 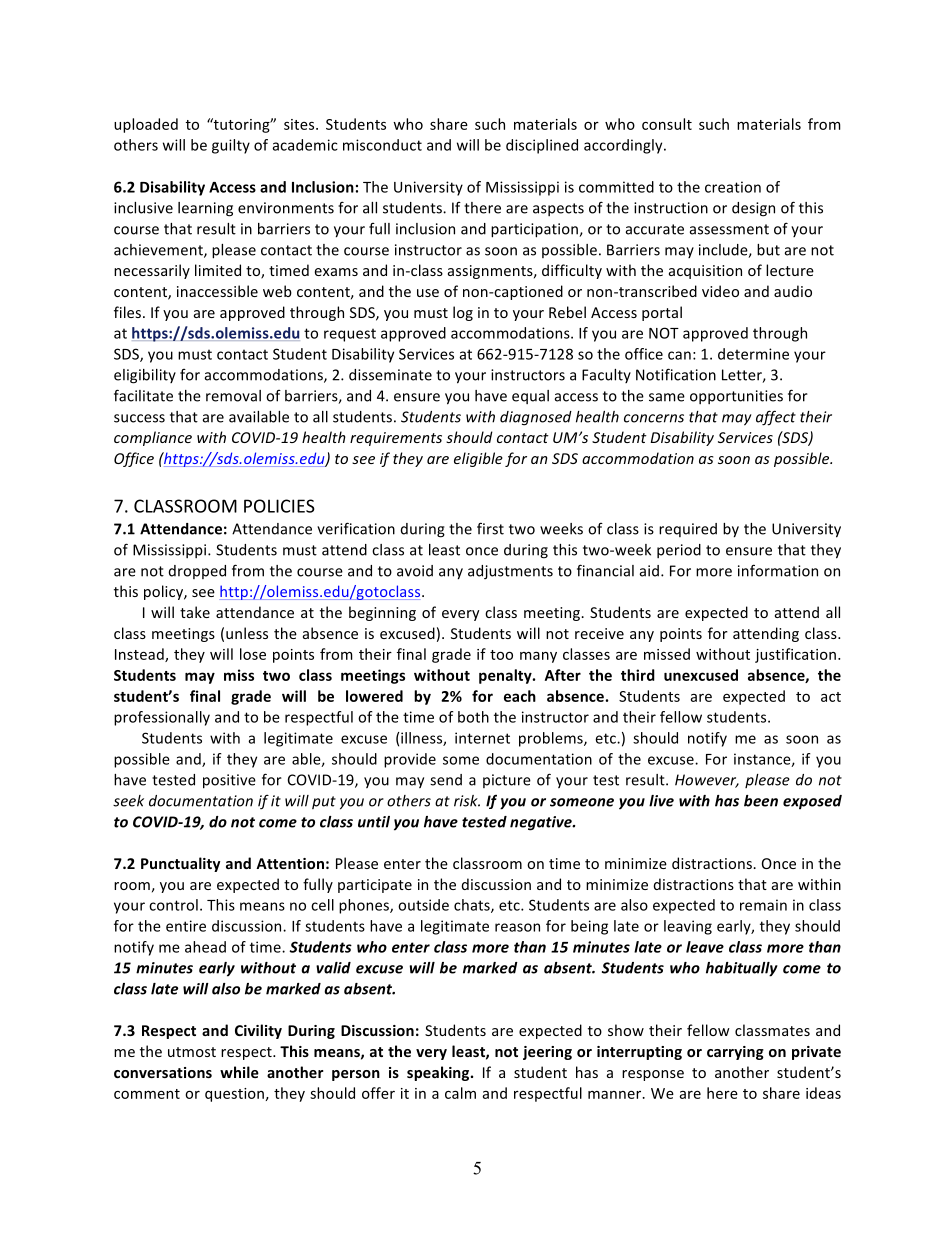 I want to click on disciplined, so click(x=542, y=146).
